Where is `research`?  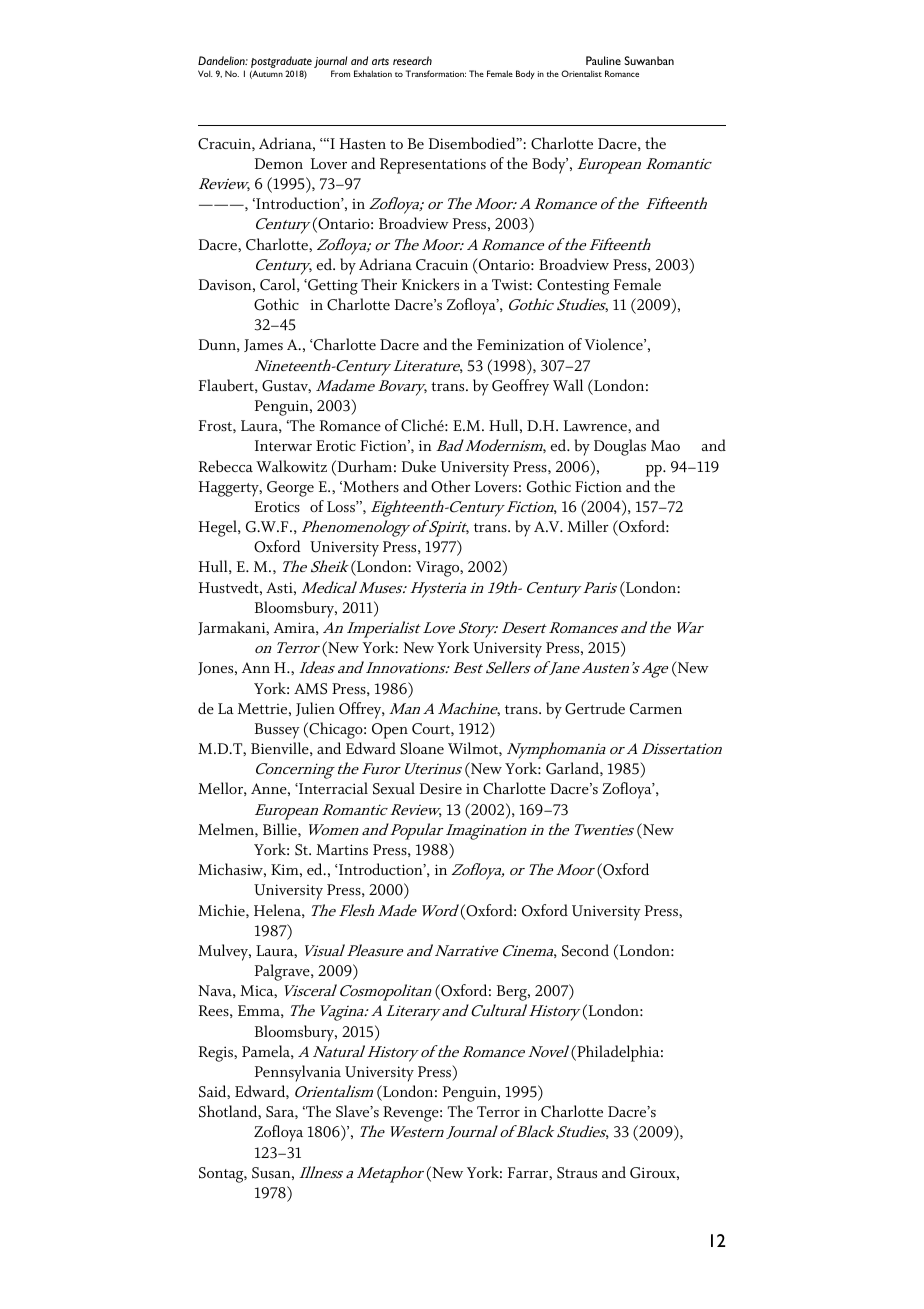 research is located at coordinates (412, 60).
